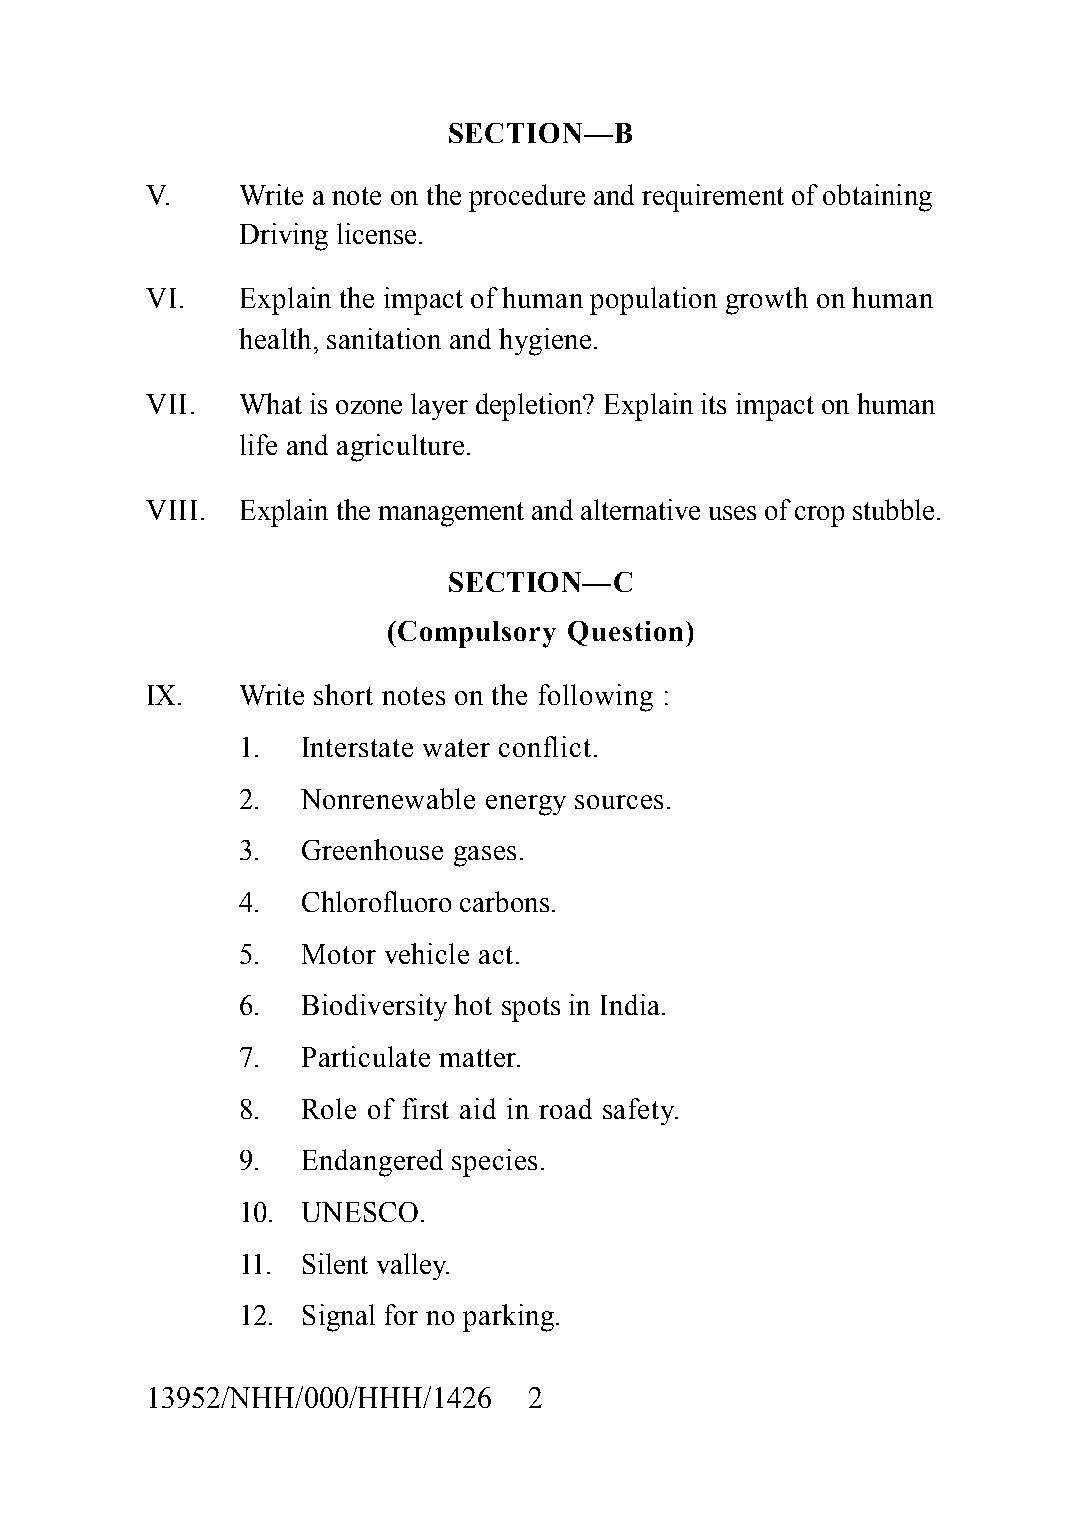 The image size is (1083, 1537). I want to click on crop, so click(819, 516).
